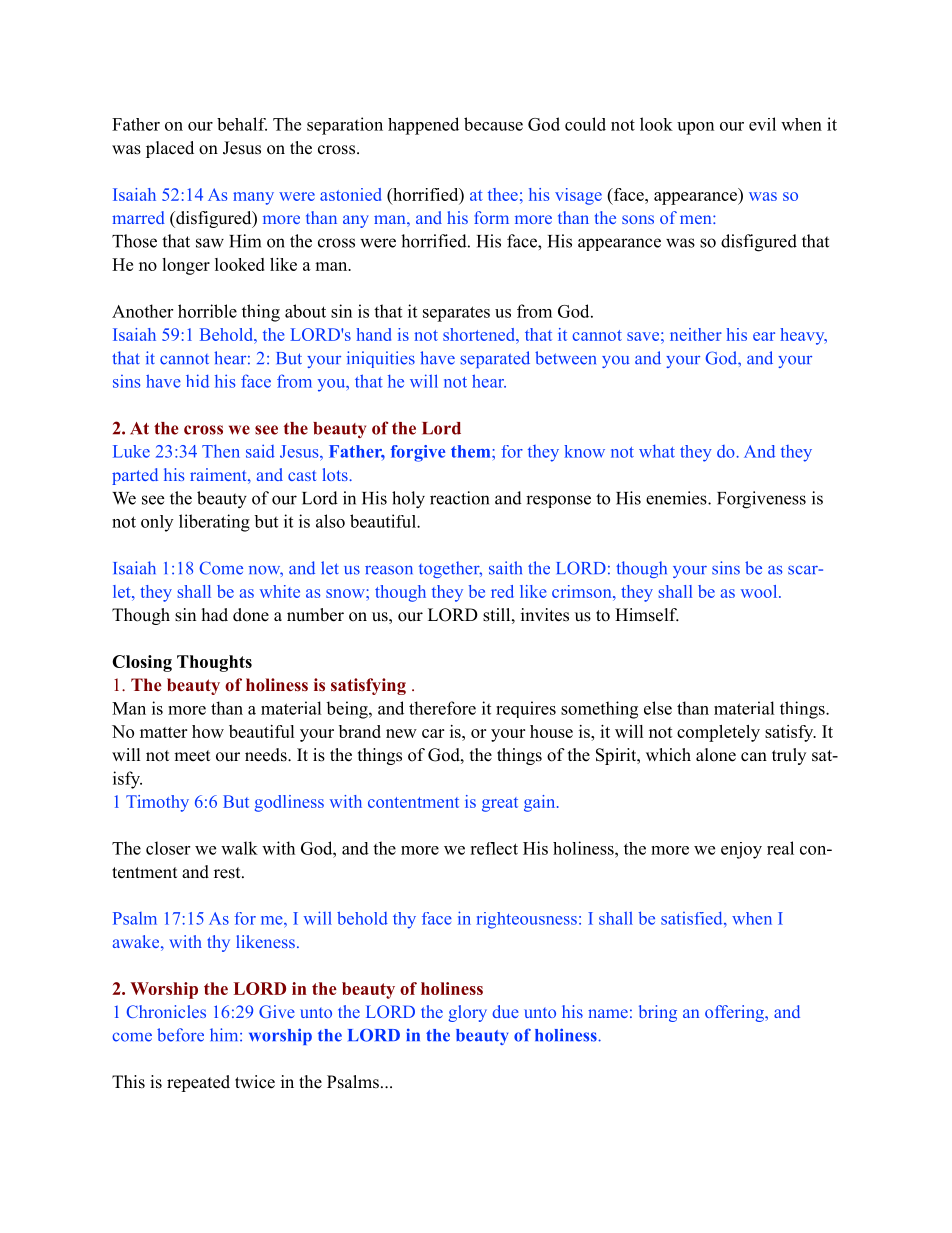 Image resolution: width=952 pixels, height=1233 pixels. I want to click on happened, so click(423, 126).
